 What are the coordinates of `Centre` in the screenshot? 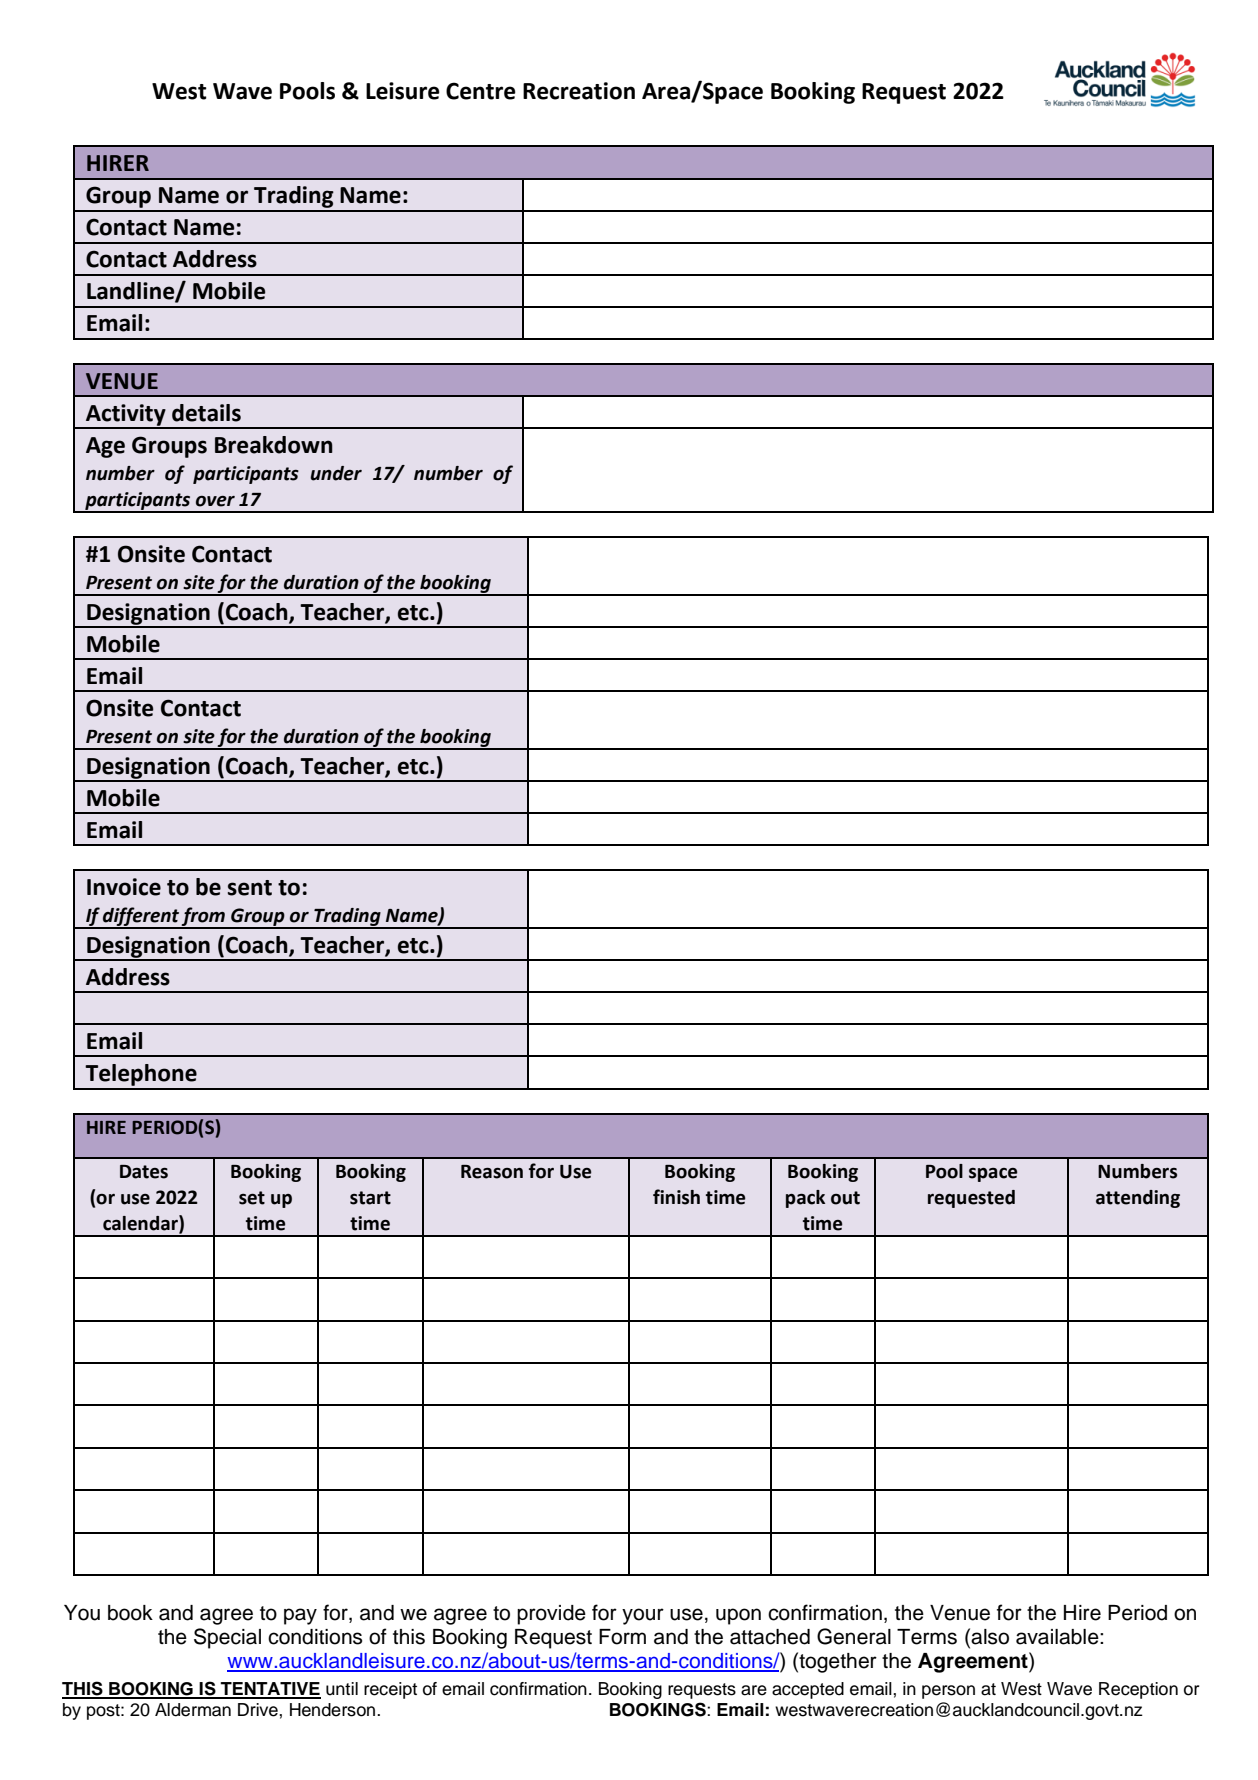 It's located at (481, 91).
